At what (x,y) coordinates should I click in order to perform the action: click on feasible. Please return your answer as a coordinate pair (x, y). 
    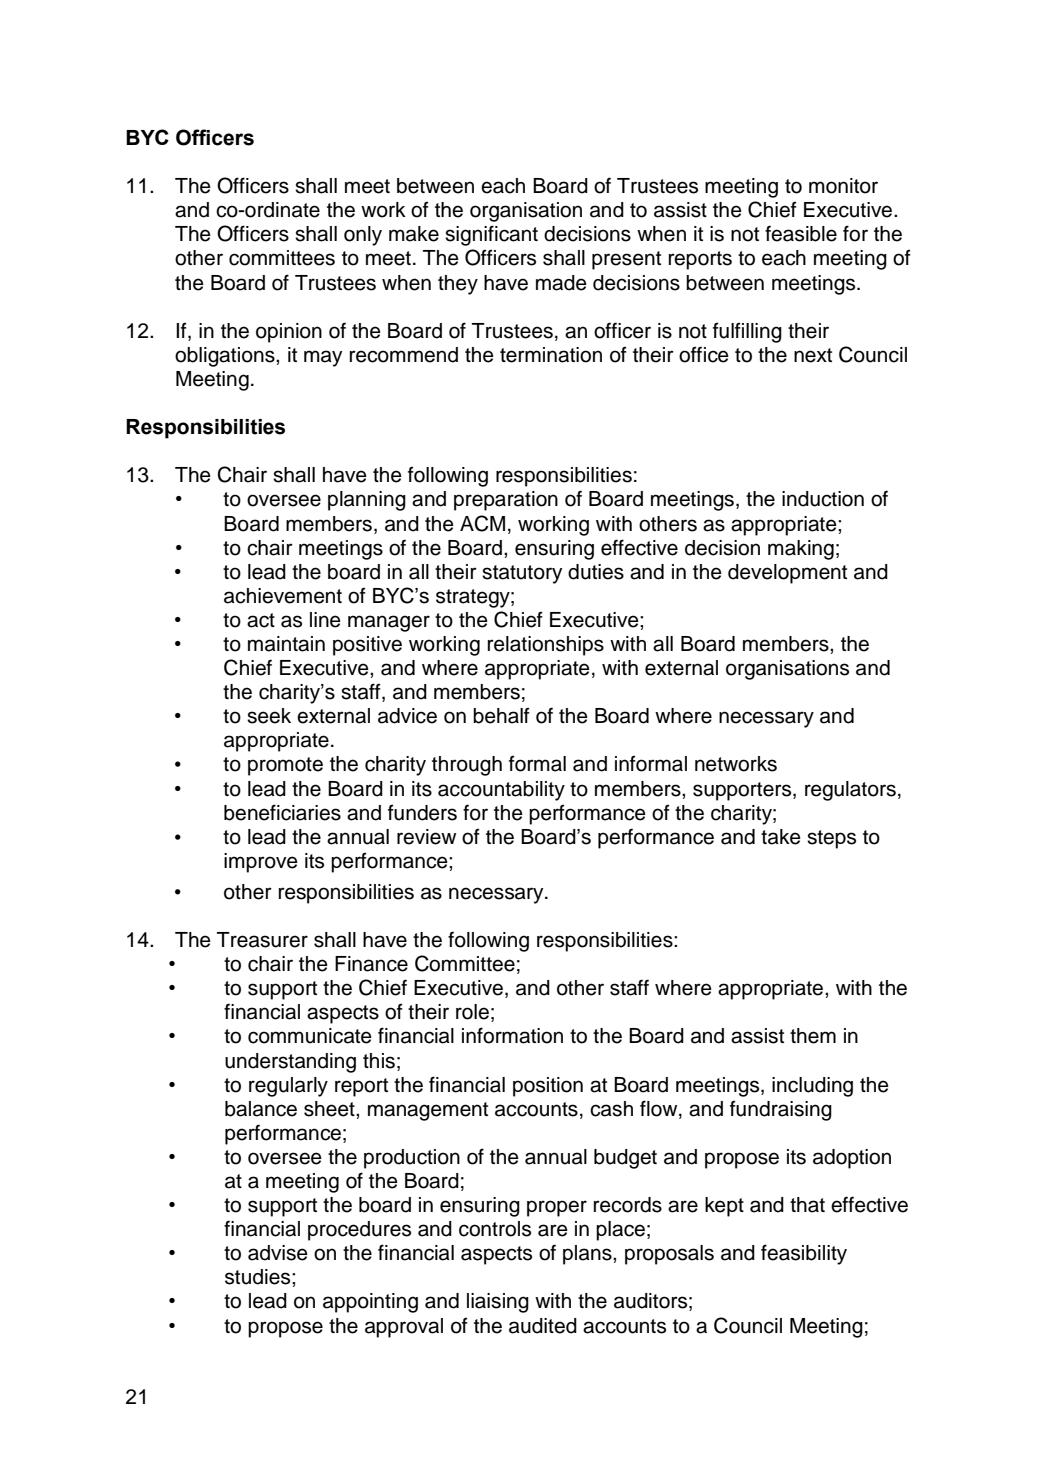
    Looking at the image, I should click on (801, 233).
